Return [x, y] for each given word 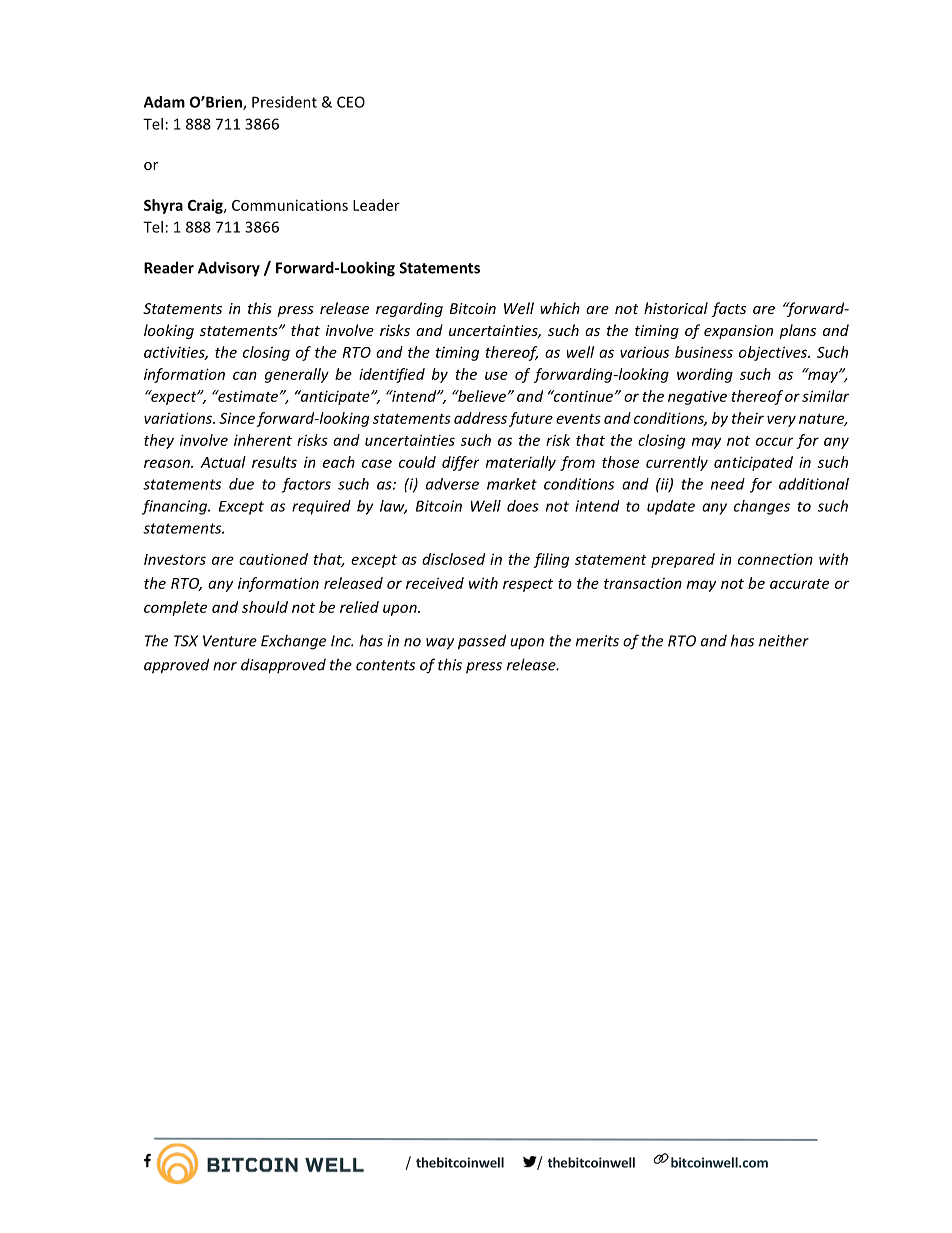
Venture [230, 641]
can [245, 375]
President [284, 102]
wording [705, 375]
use [496, 375]
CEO [351, 102]
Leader [376, 205]
